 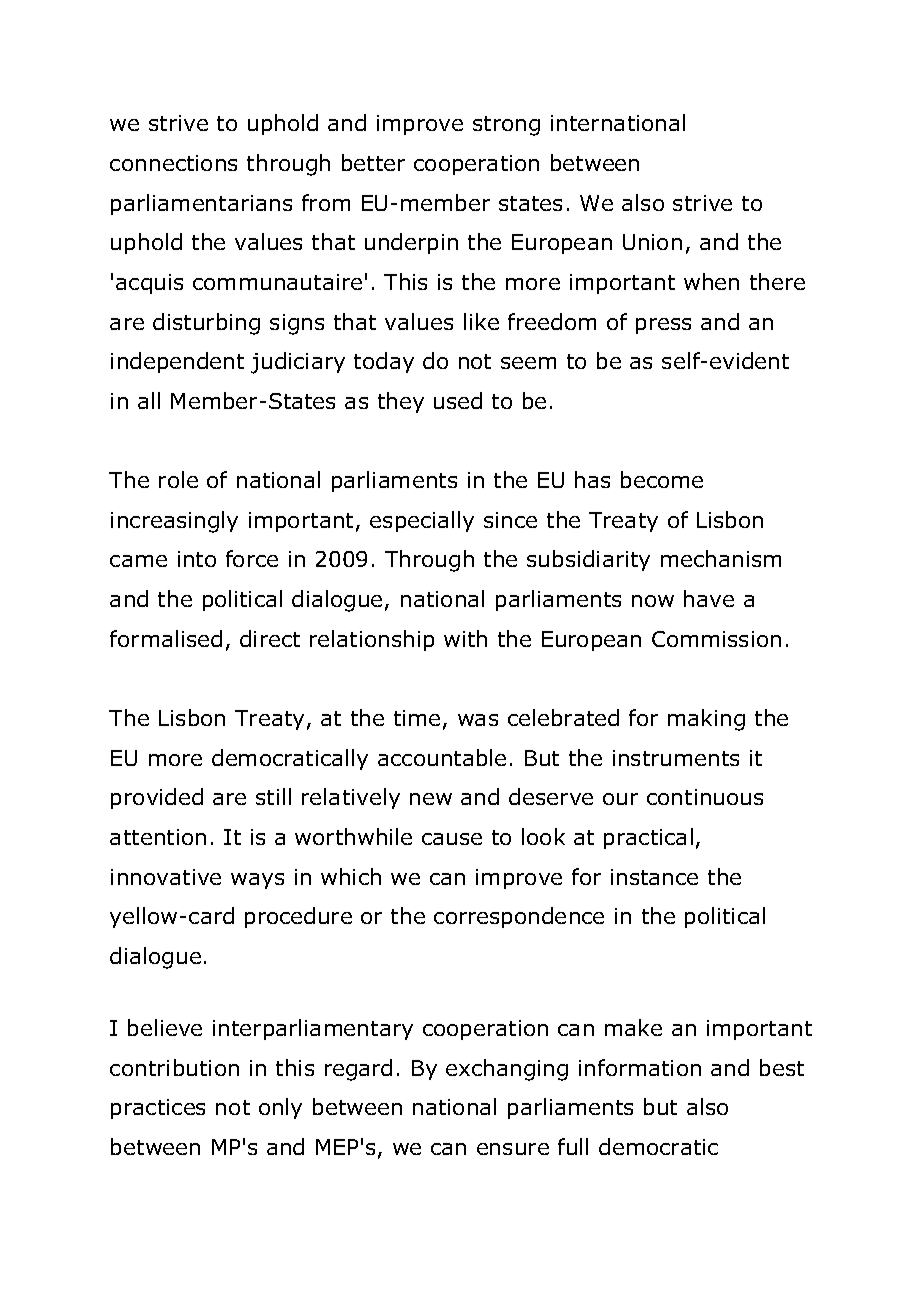 I want to click on become, so click(x=662, y=479).
